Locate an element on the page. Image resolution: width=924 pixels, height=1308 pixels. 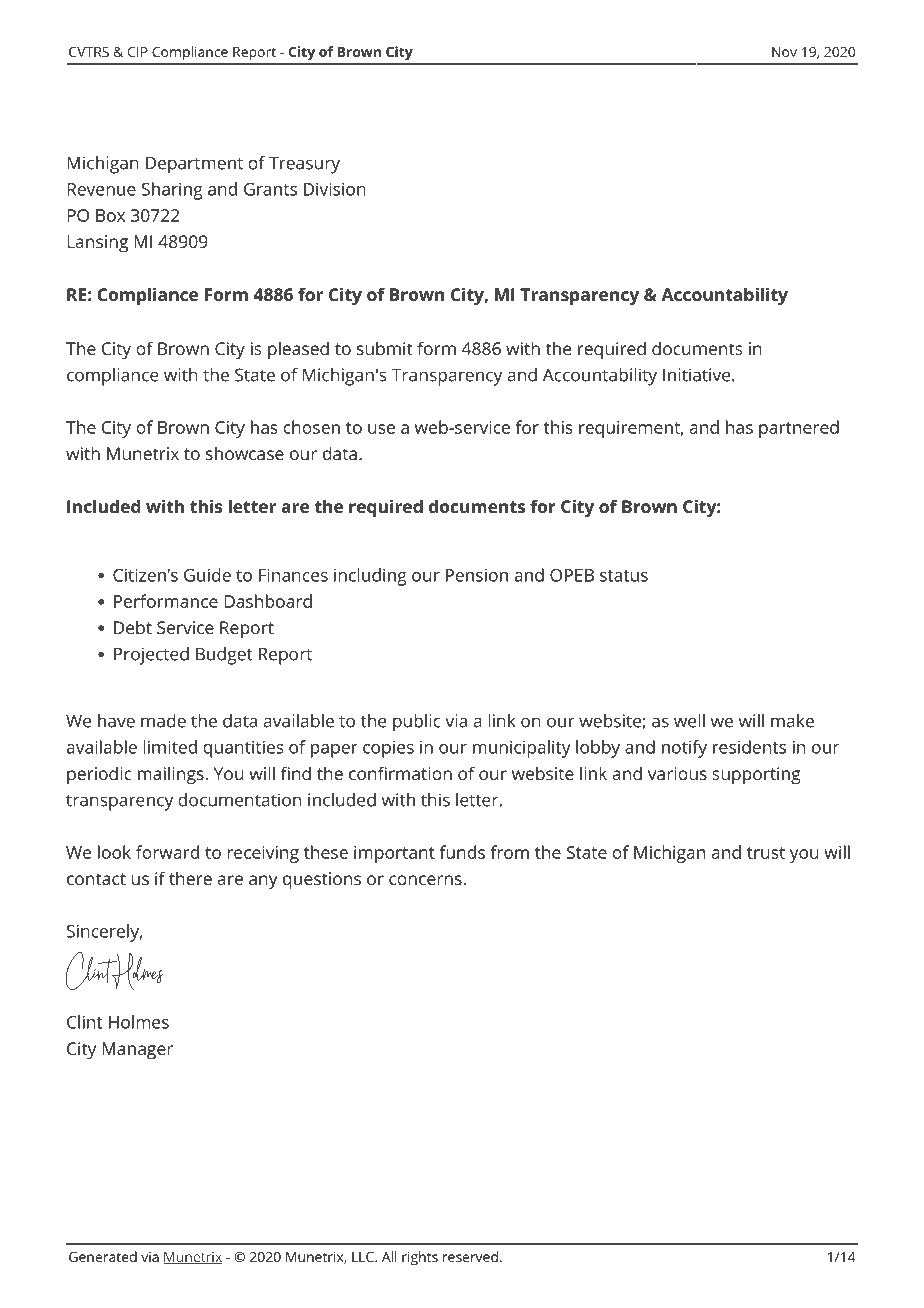
Division is located at coordinates (335, 189).
